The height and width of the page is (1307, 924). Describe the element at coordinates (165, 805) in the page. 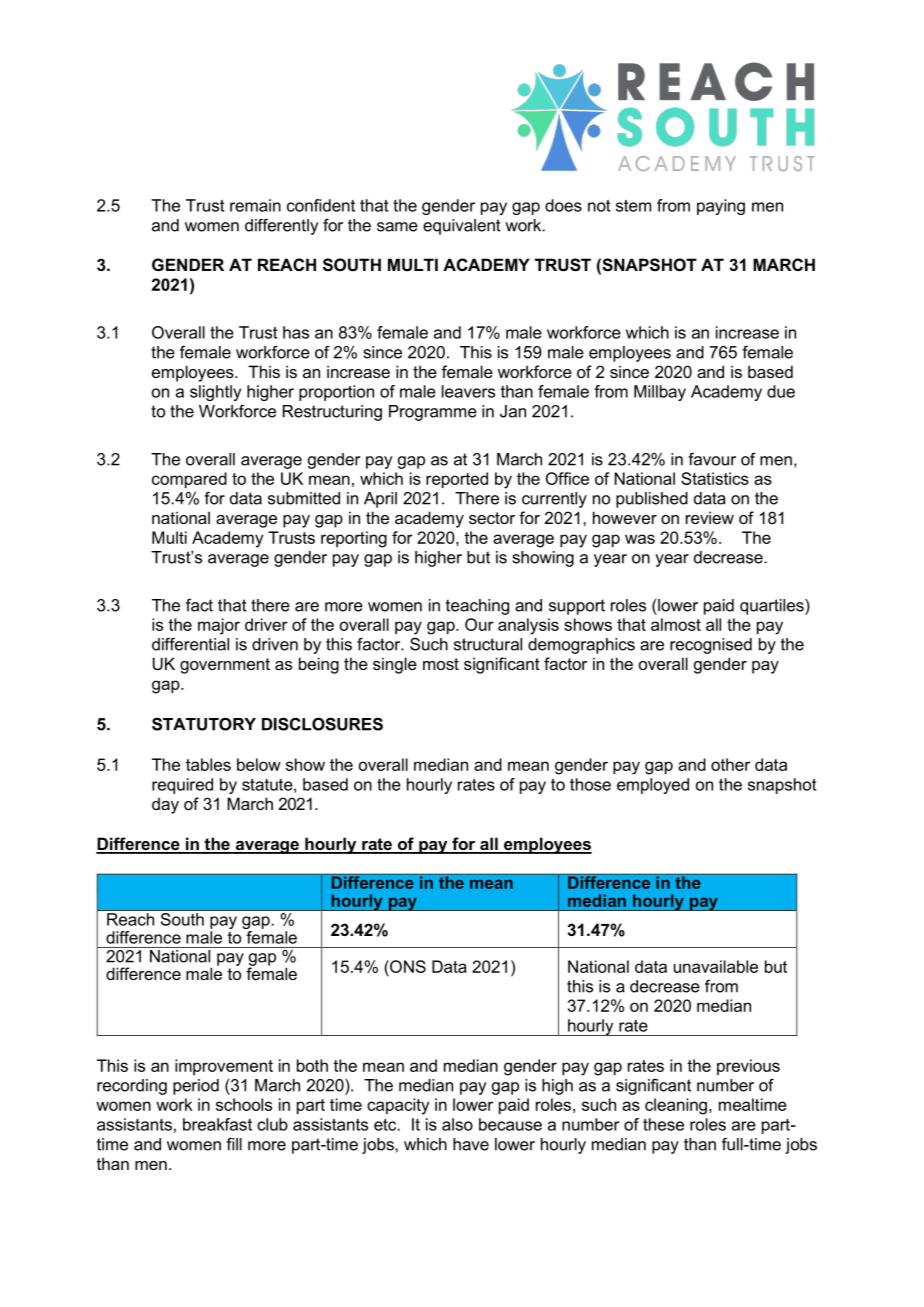

I see `day` at that location.
